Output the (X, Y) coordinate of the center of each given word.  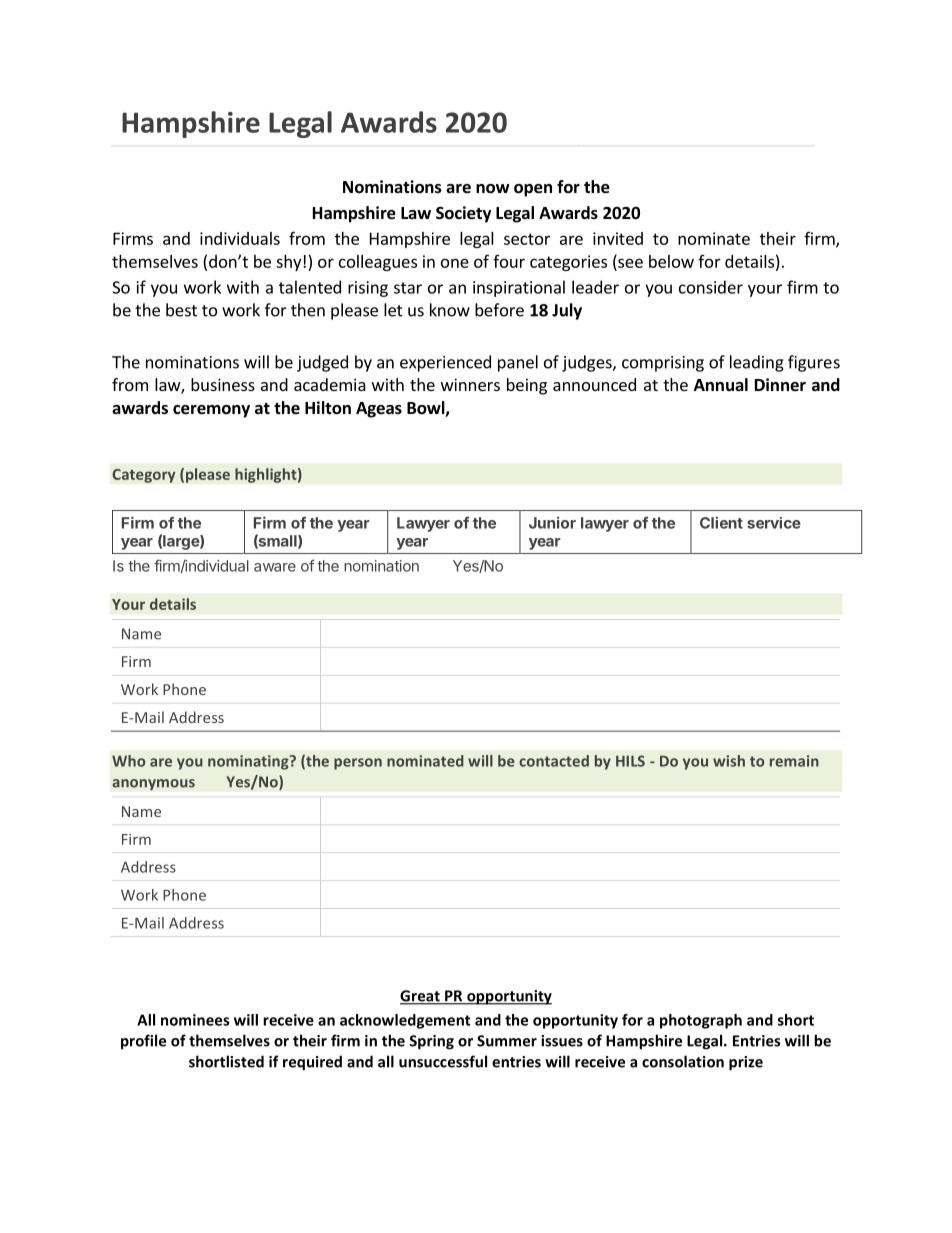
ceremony (211, 411)
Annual (721, 384)
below (671, 261)
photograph (701, 1021)
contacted (554, 761)
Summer (507, 1041)
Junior (552, 523)
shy (290, 263)
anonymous (153, 785)
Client (721, 523)
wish (729, 761)
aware (275, 567)
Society (463, 214)
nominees (195, 1020)
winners (470, 384)
